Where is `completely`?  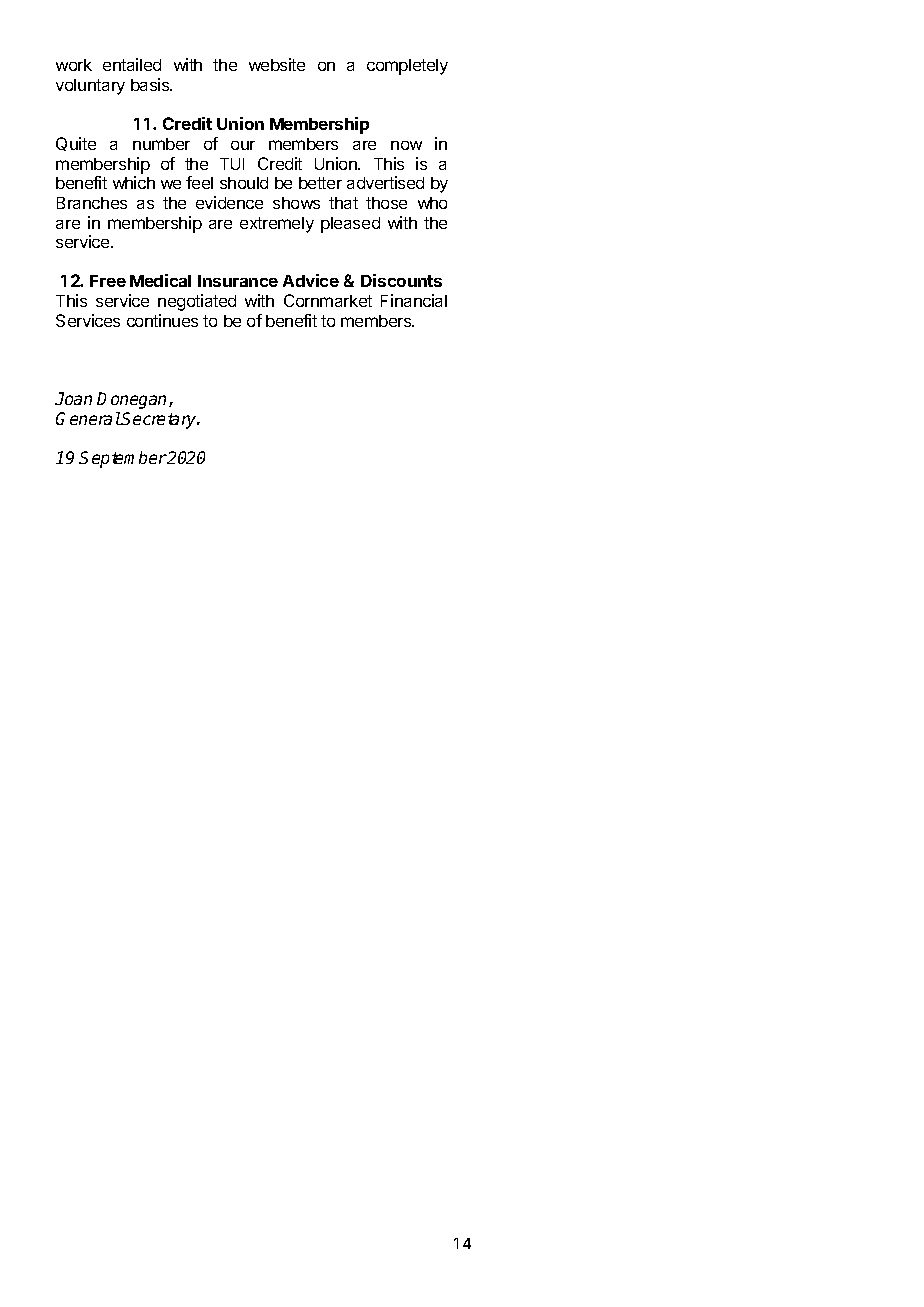
completely is located at coordinates (407, 67).
